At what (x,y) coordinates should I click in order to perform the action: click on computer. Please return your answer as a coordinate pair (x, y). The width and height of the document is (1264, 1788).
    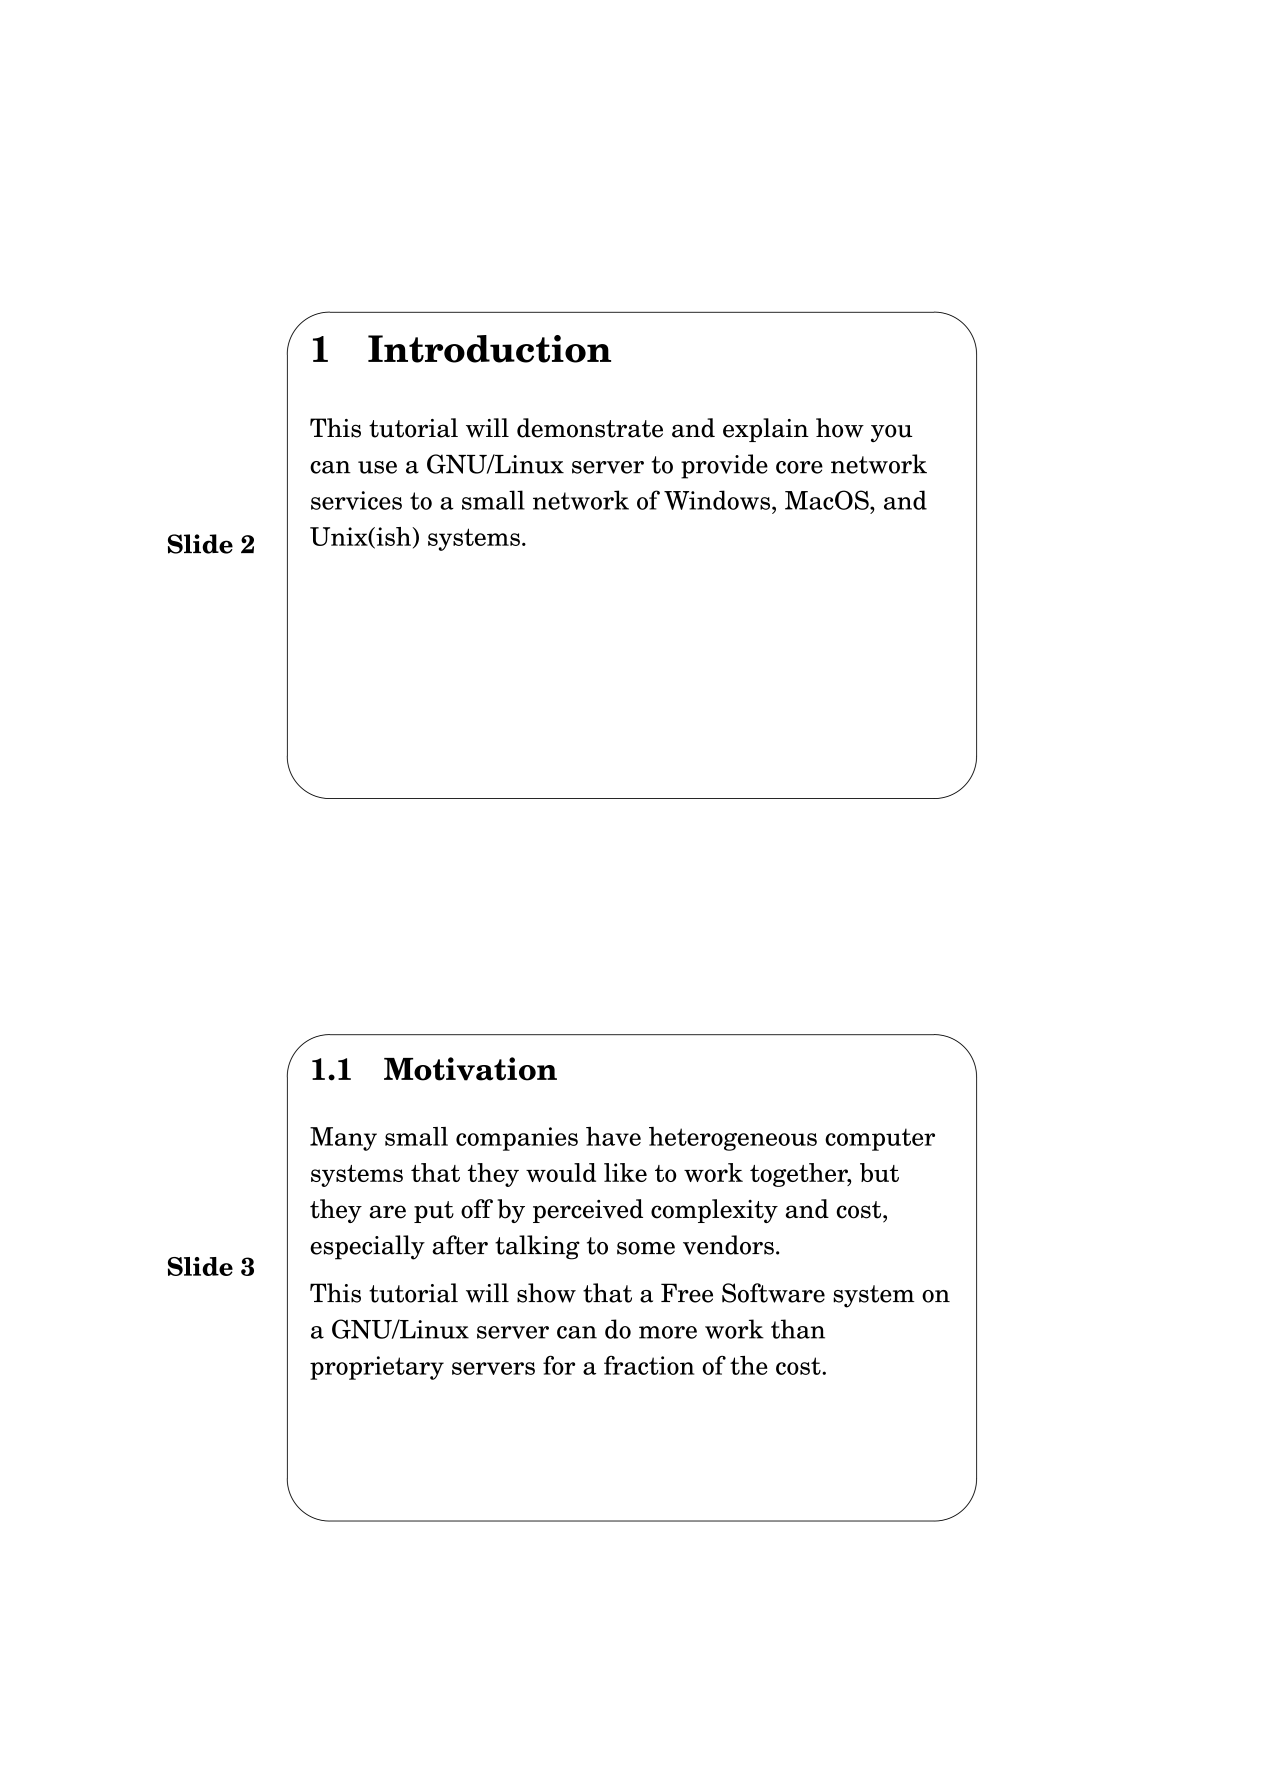
    Looking at the image, I should click on (880, 1139).
